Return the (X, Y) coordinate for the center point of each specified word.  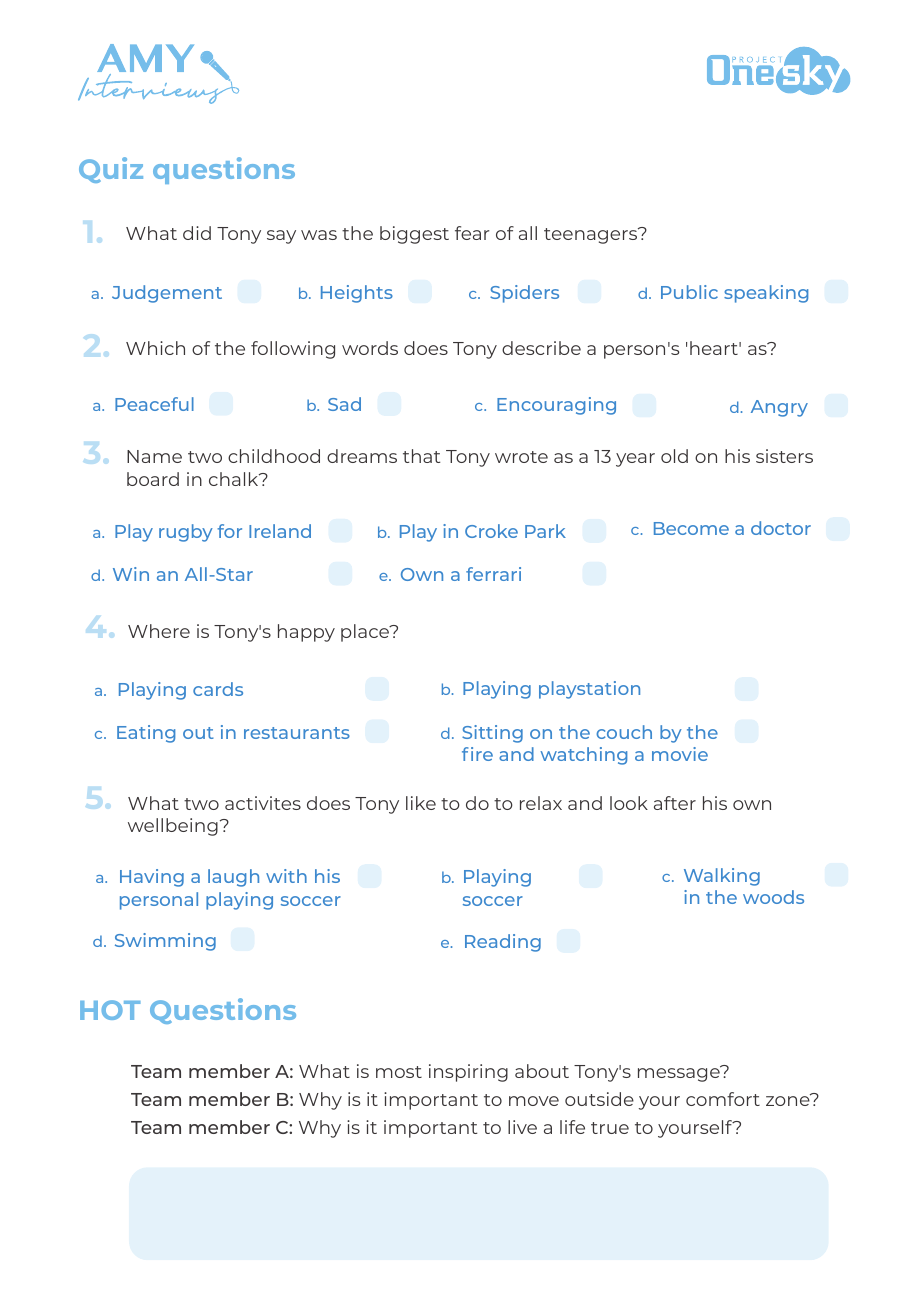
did (197, 233)
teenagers (592, 235)
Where (159, 631)
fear (472, 233)
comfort (723, 1099)
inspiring (468, 1073)
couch (624, 732)
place (366, 633)
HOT (110, 1010)
